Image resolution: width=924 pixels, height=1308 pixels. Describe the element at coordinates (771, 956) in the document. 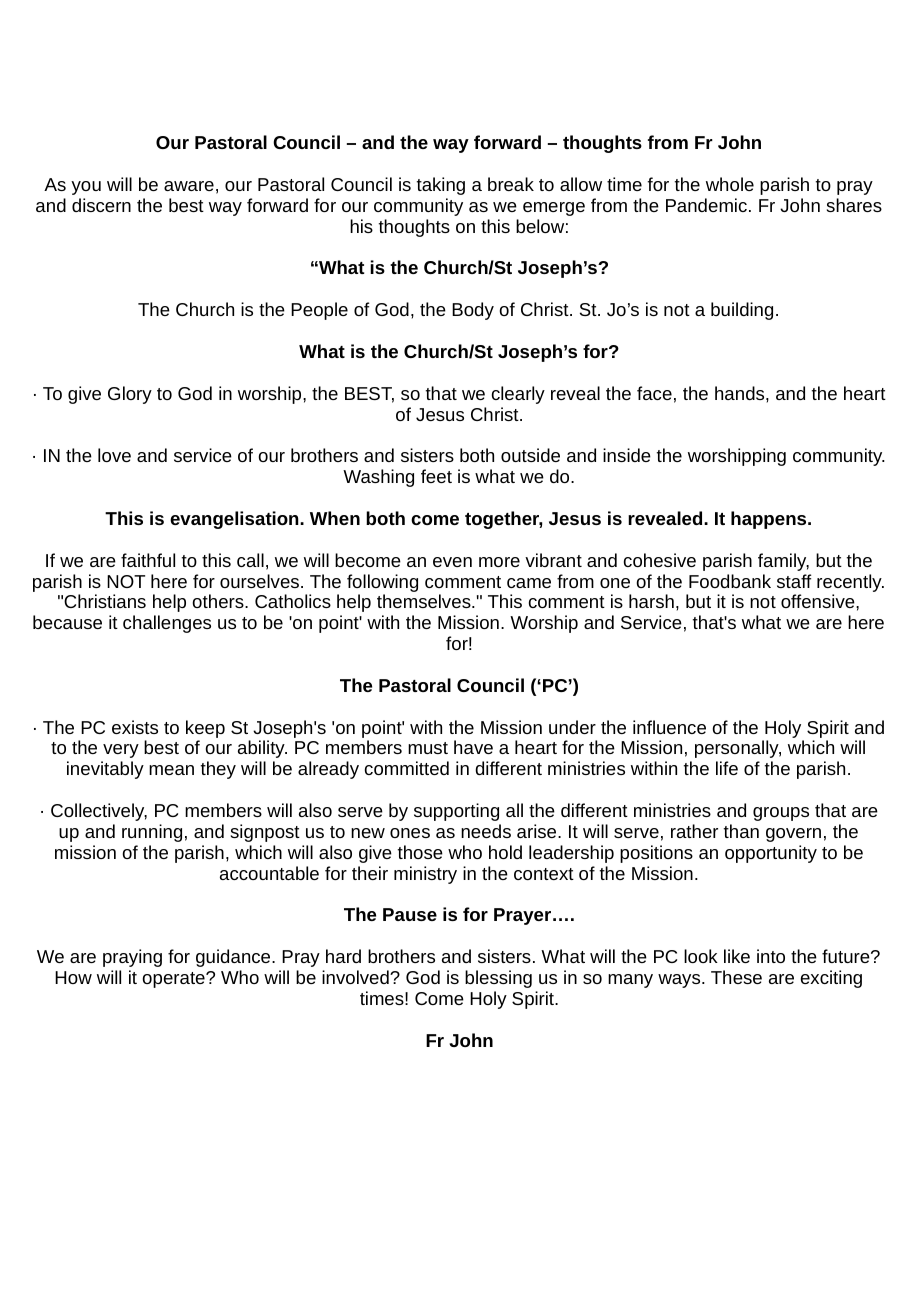

I see `into` at that location.
